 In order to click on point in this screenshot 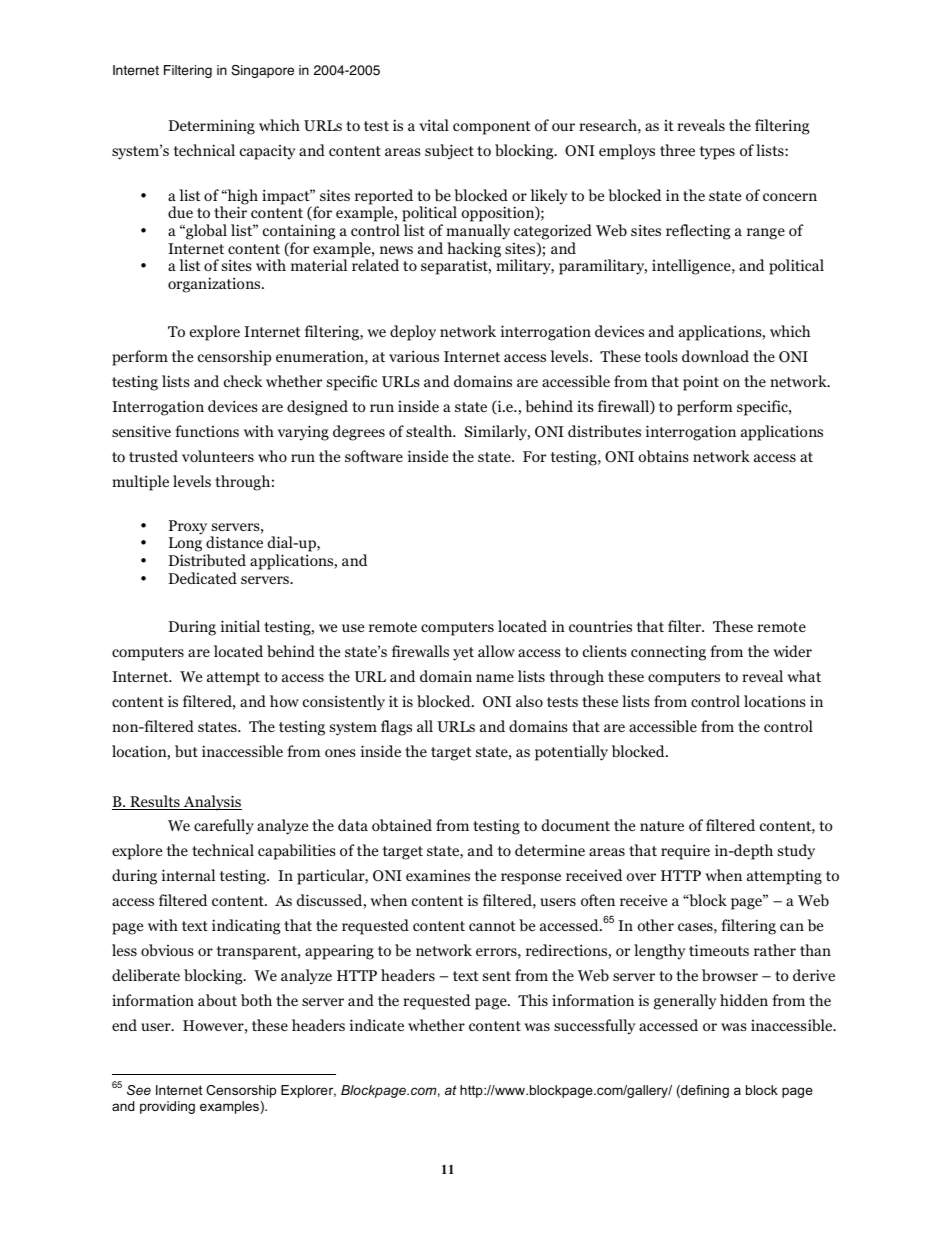, I will do `click(701, 383)`.
